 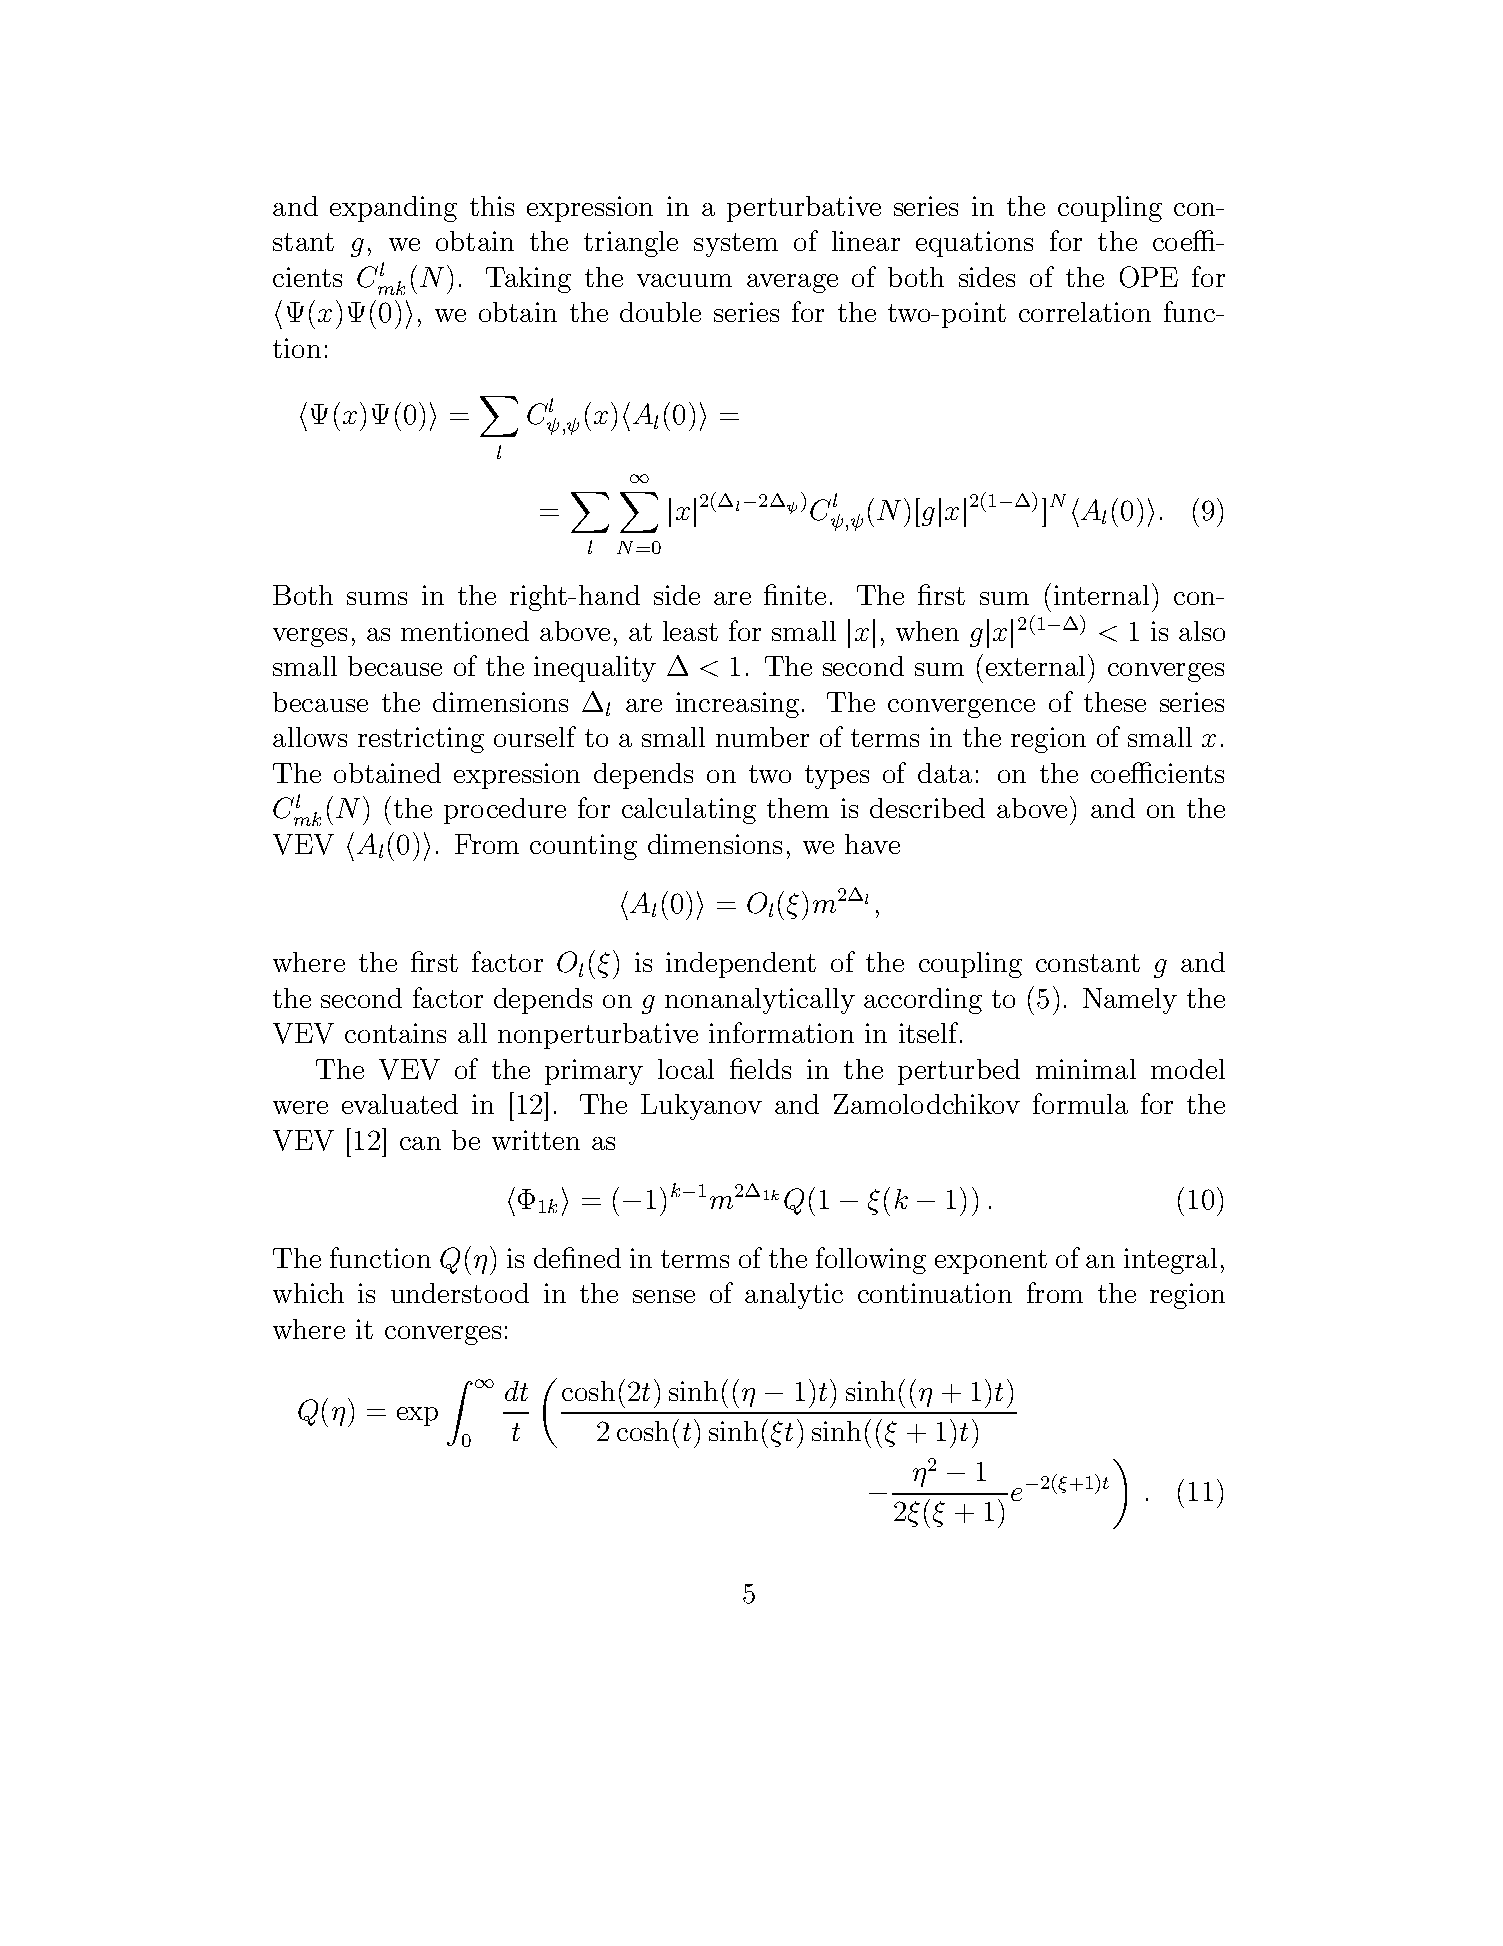 I want to click on restricting, so click(x=421, y=740).
